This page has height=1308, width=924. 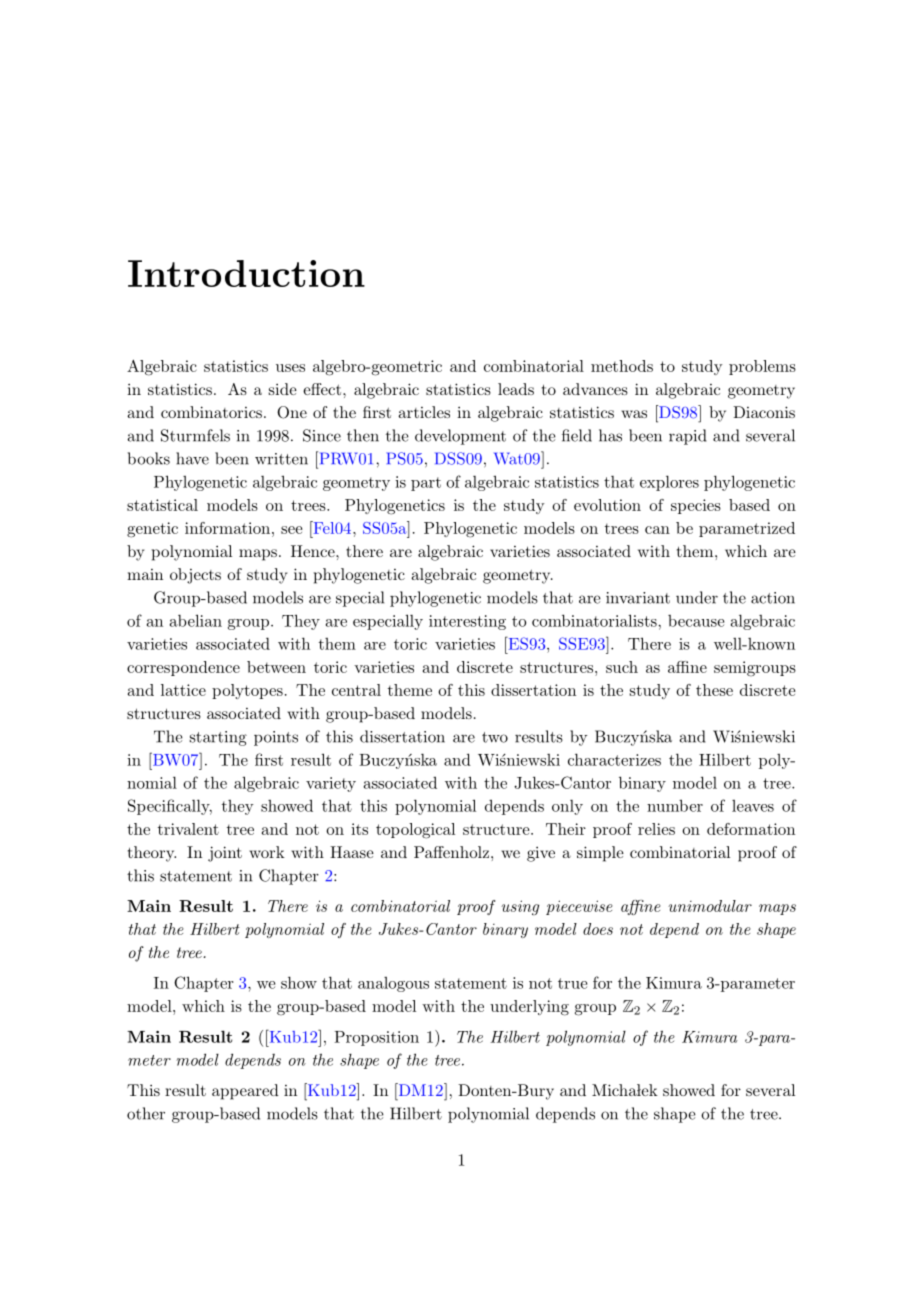 What do you see at coordinates (376, 1038) in the page?
I see `Proposition` at bounding box center [376, 1038].
